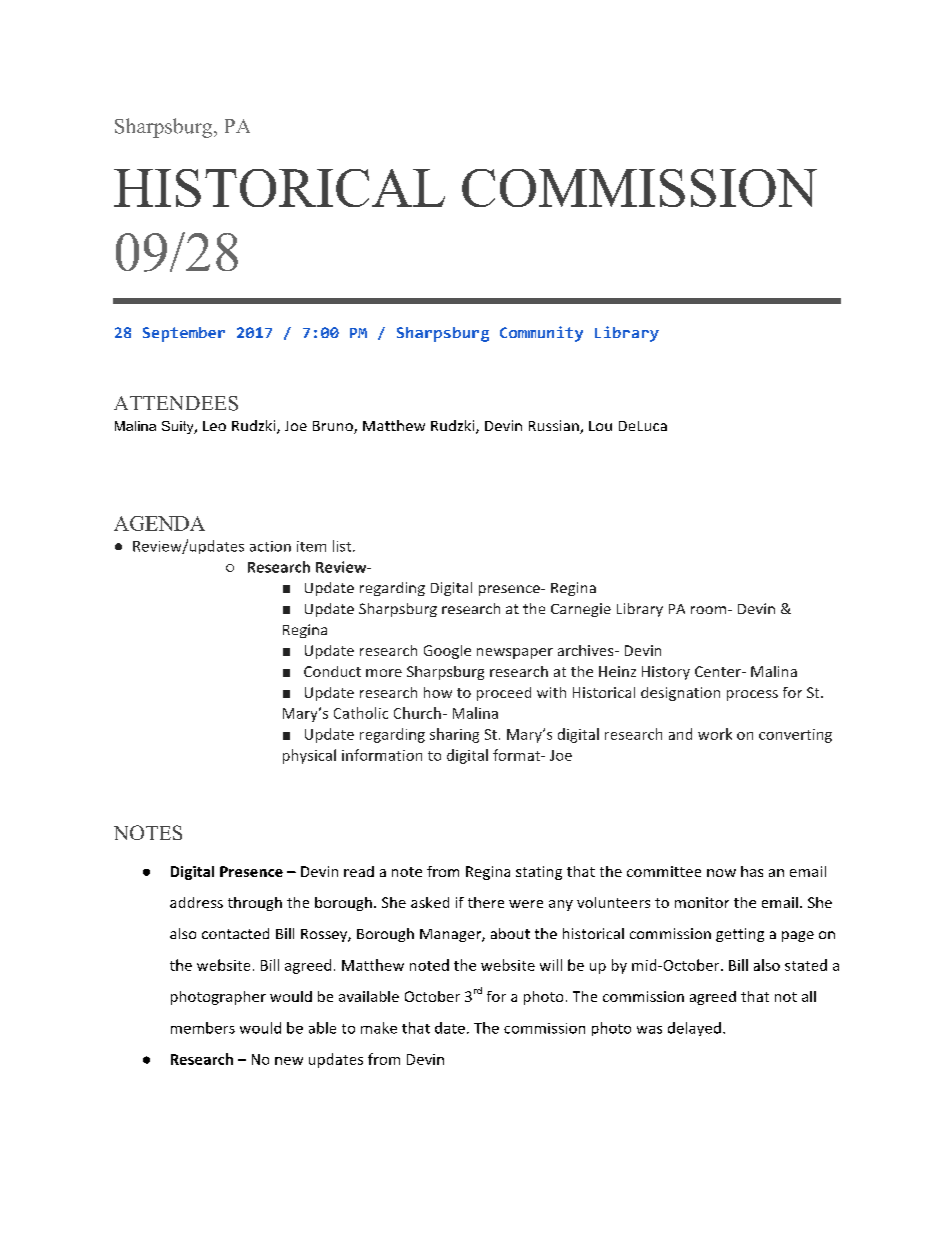  Describe the element at coordinates (332, 671) in the image. I see `Conduct` at that location.
